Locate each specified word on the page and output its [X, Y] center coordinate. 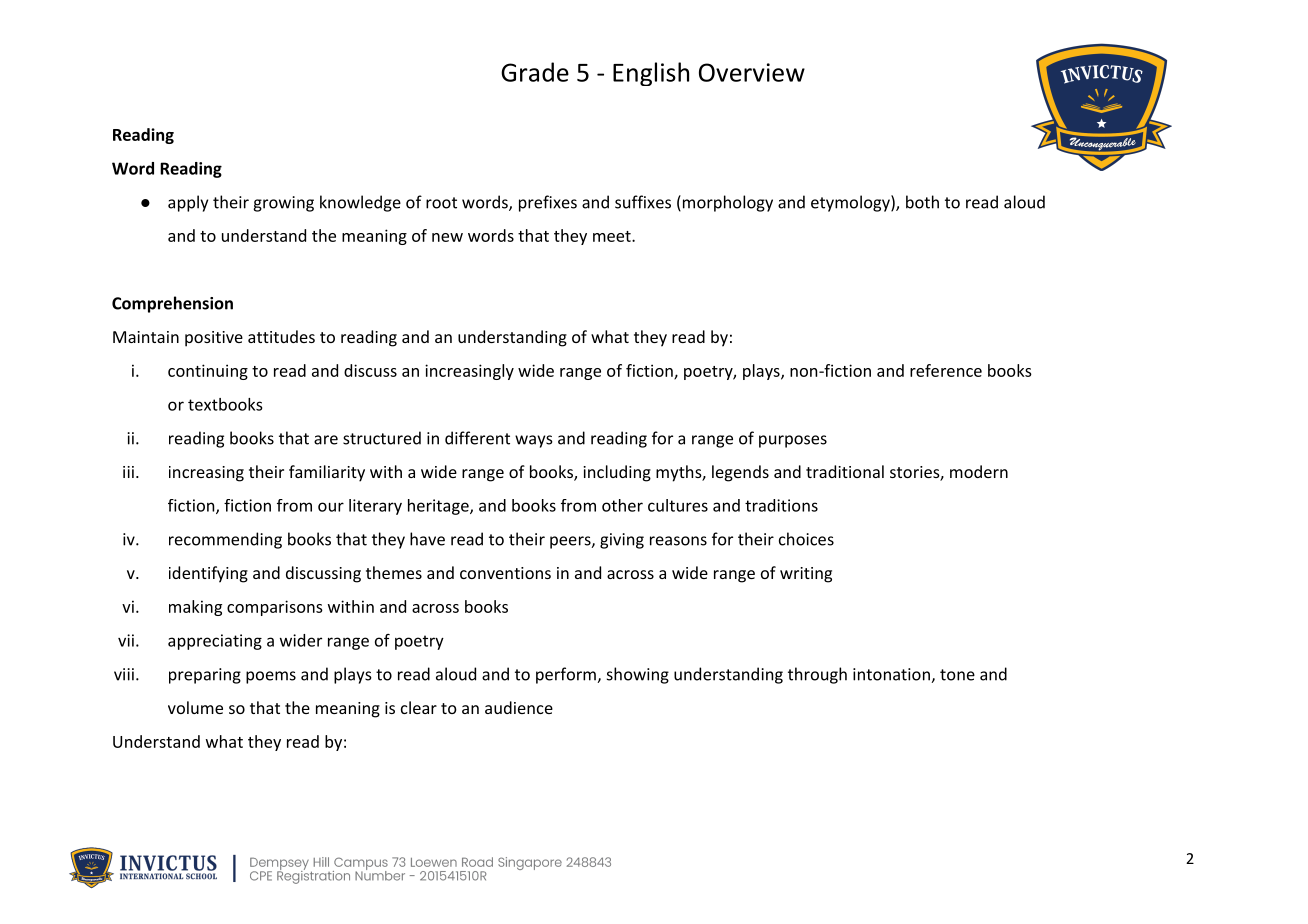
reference [946, 370]
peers [571, 542]
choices [806, 539]
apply [188, 203]
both [922, 202]
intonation [892, 675]
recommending [225, 540]
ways [534, 441]
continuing [208, 372]
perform [567, 675]
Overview [752, 72]
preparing [205, 676]
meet [613, 236]
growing [283, 204]
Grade [535, 72]
